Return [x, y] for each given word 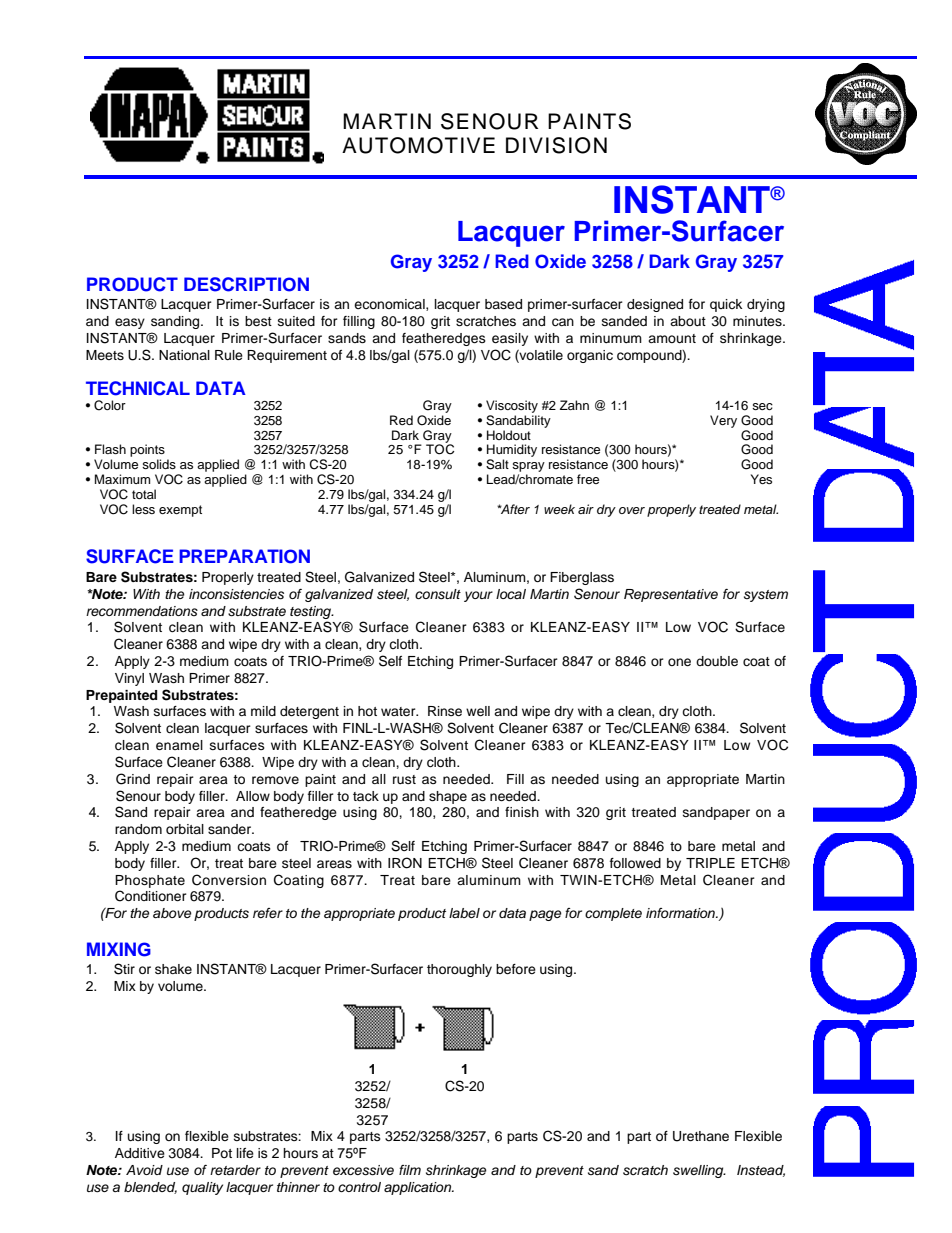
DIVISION [556, 145]
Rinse [445, 711]
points [147, 450]
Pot [222, 1153]
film [410, 1170]
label [464, 913]
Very [723, 421]
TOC [440, 448]
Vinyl [129, 679]
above [172, 913]
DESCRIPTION [246, 284]
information [681, 913]
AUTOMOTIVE [418, 145]
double [717, 661]
